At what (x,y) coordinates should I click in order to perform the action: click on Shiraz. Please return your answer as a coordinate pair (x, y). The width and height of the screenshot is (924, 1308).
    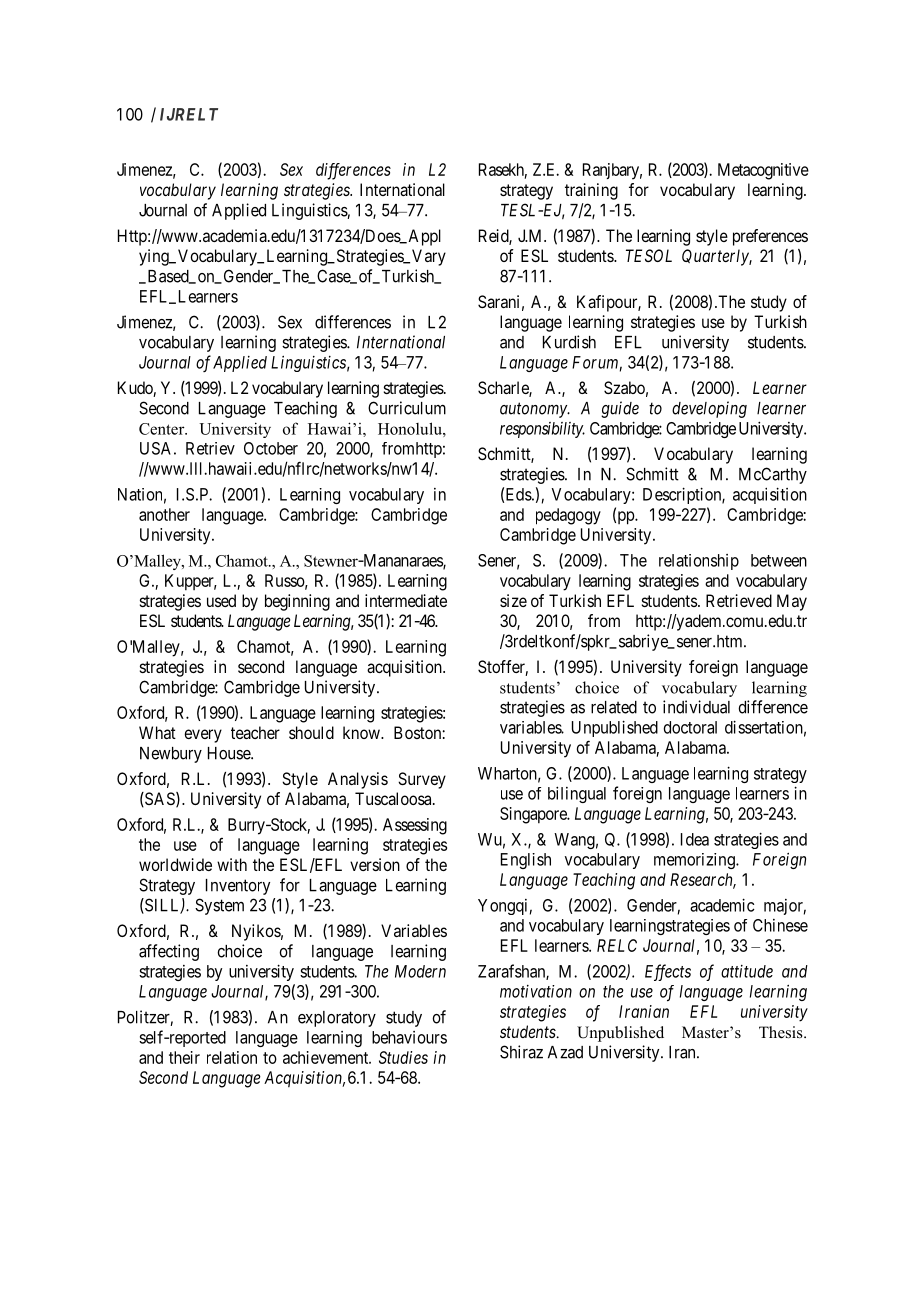
    Looking at the image, I should click on (521, 1052).
